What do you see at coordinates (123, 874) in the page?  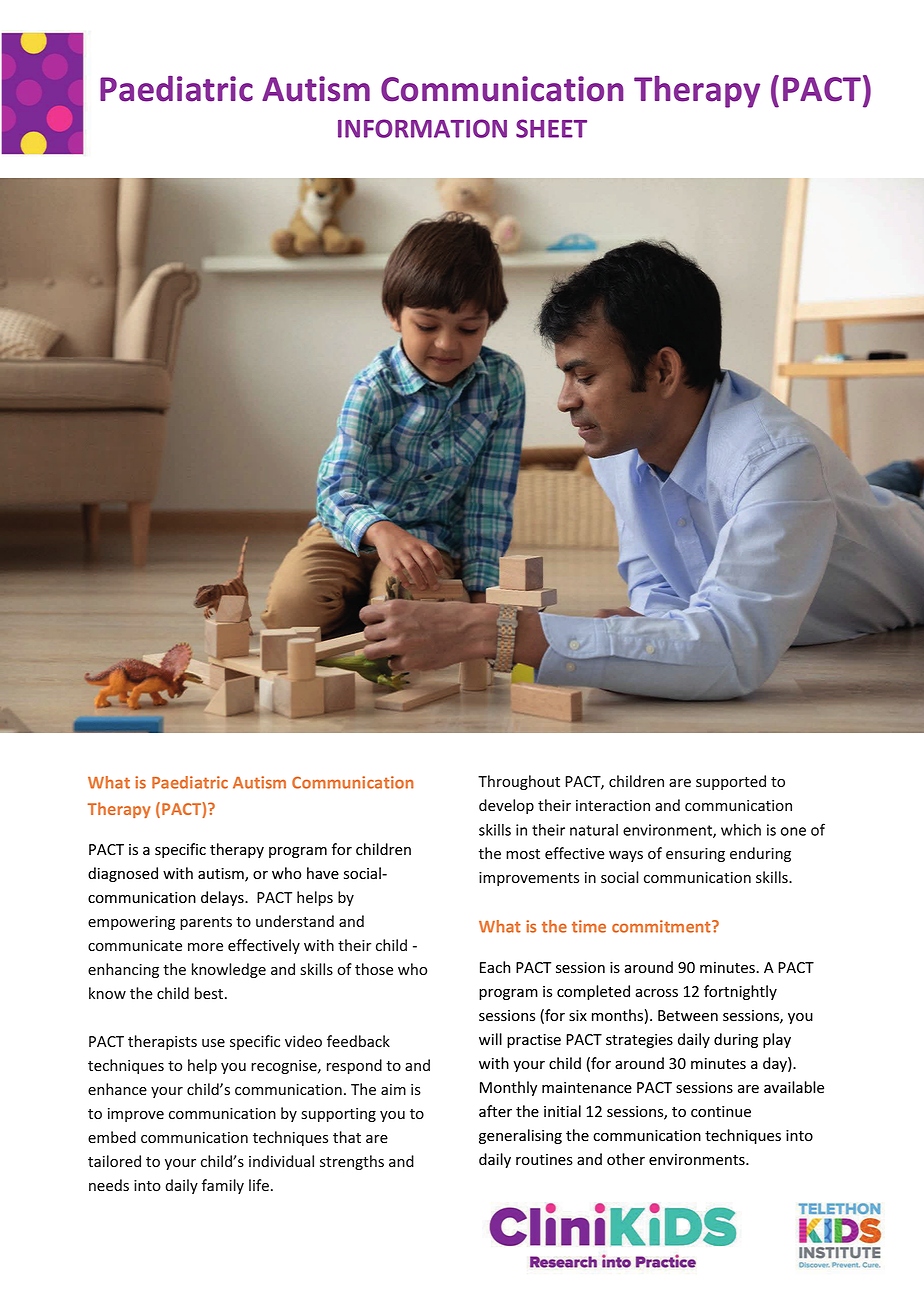 I see `diagnosed` at bounding box center [123, 874].
